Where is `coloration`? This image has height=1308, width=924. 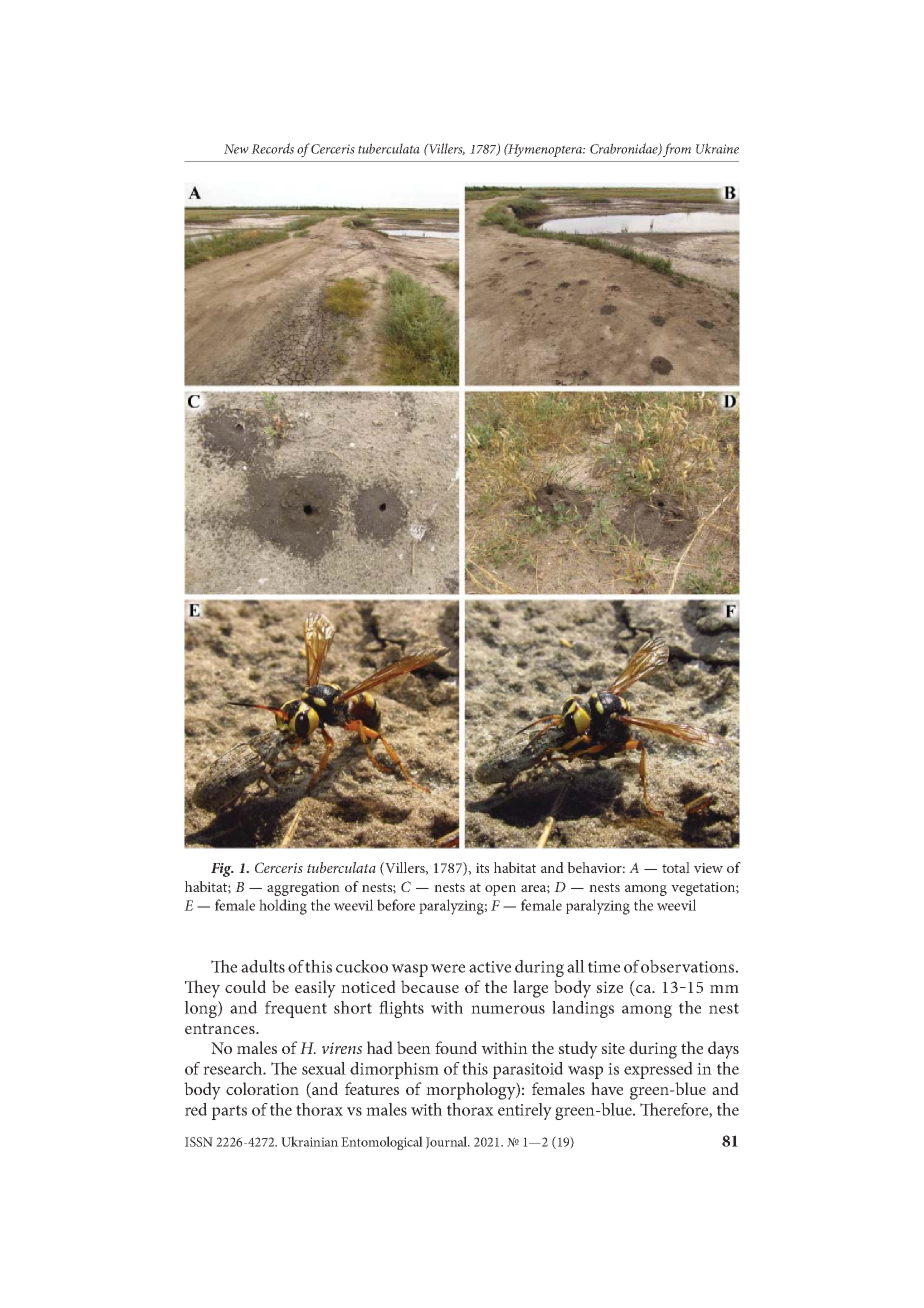 coloration is located at coordinates (262, 1088).
